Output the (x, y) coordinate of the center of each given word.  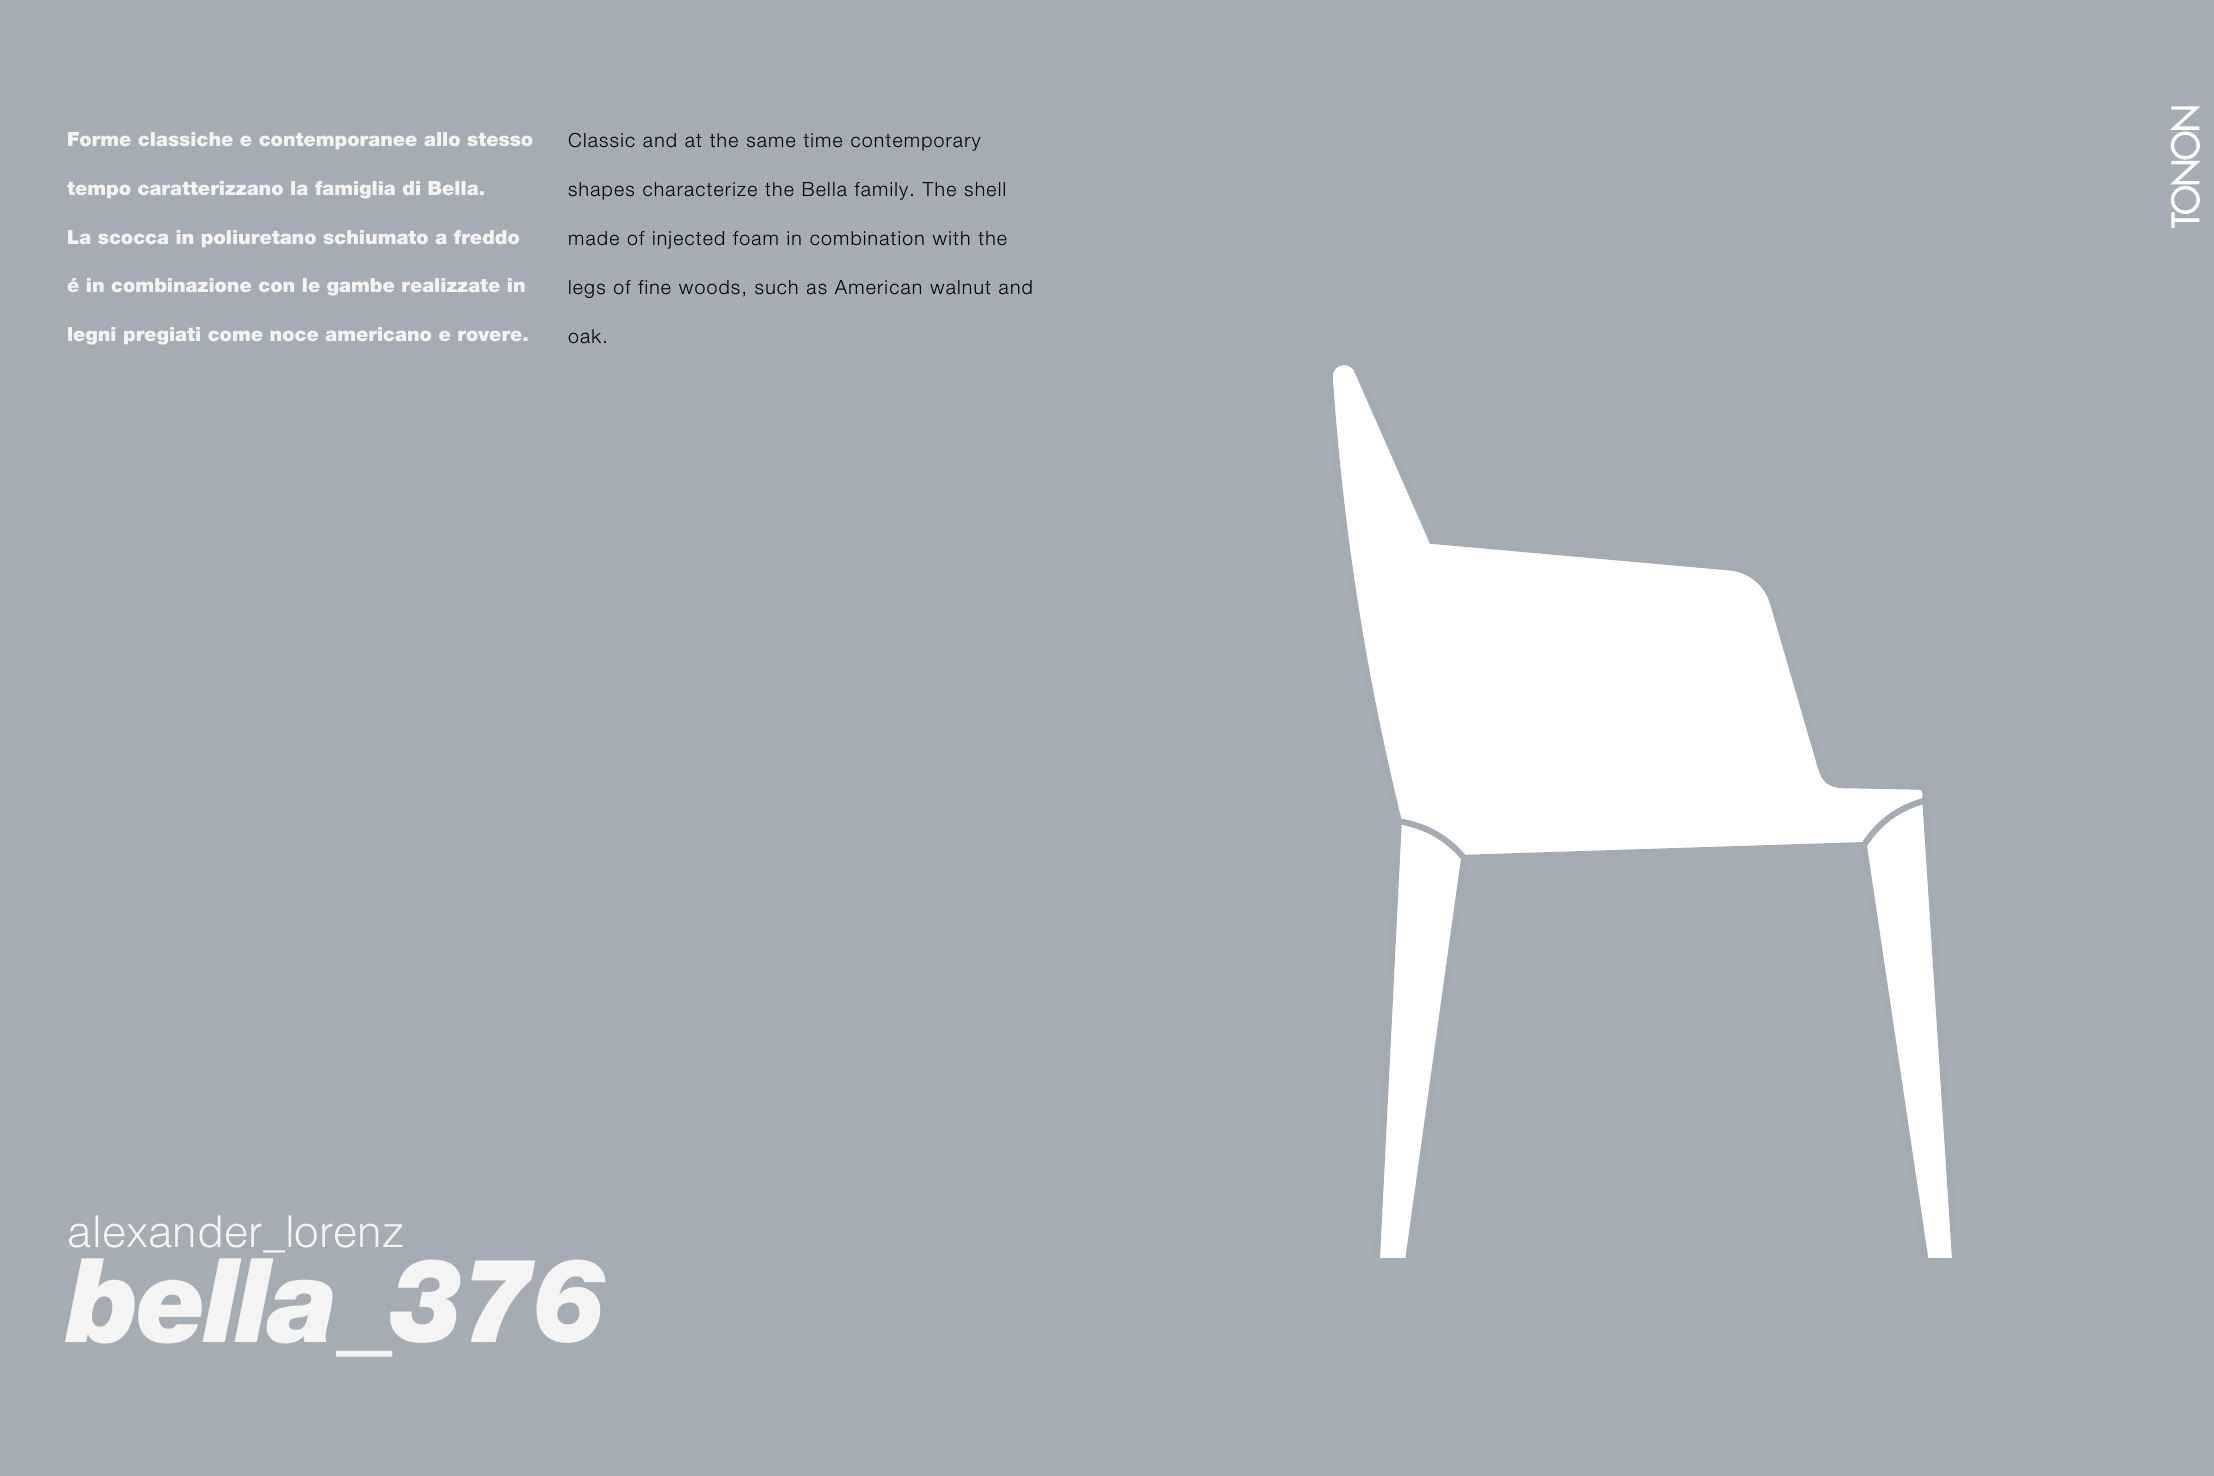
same (771, 141)
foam (755, 238)
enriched (774, 238)
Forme (99, 139)
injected (688, 240)
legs (587, 289)
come (235, 336)
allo (442, 139)
